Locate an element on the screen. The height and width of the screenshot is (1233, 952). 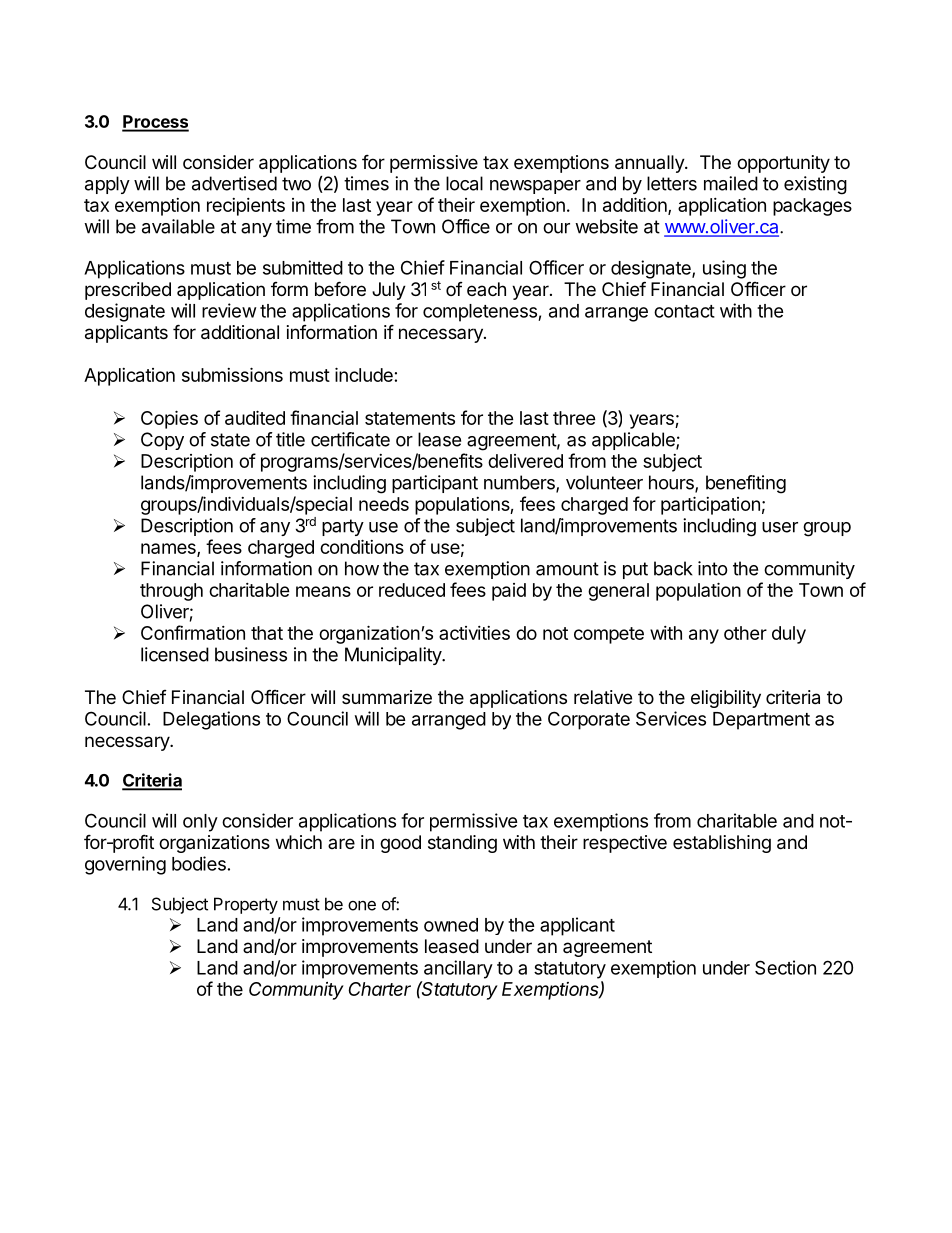
mailed is located at coordinates (731, 183).
